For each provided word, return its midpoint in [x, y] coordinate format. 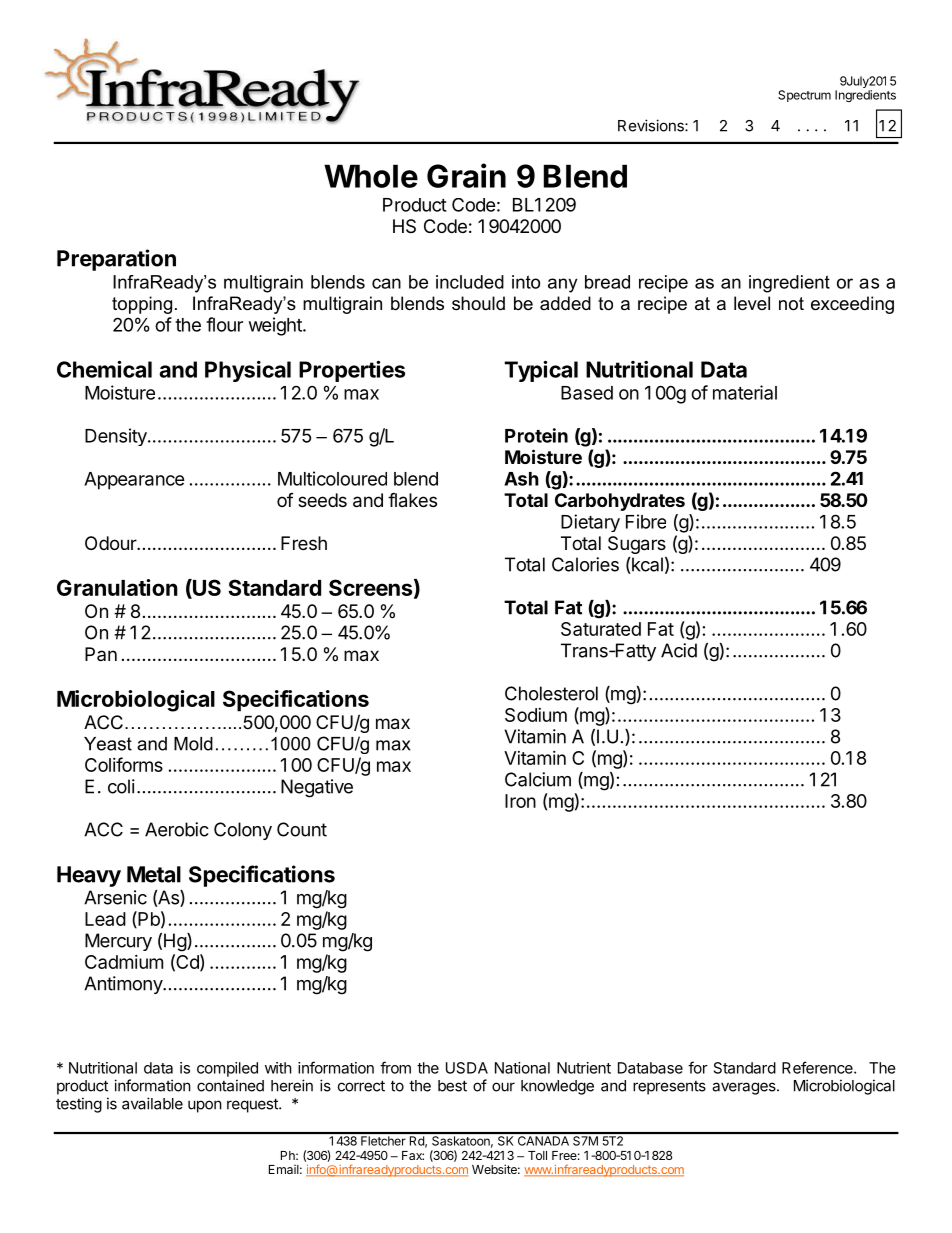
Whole [371, 176]
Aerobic [177, 829]
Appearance [134, 481]
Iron [520, 801]
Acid [679, 650]
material [745, 392]
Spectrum [804, 96]
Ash [521, 479]
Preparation [116, 260]
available [152, 1103]
